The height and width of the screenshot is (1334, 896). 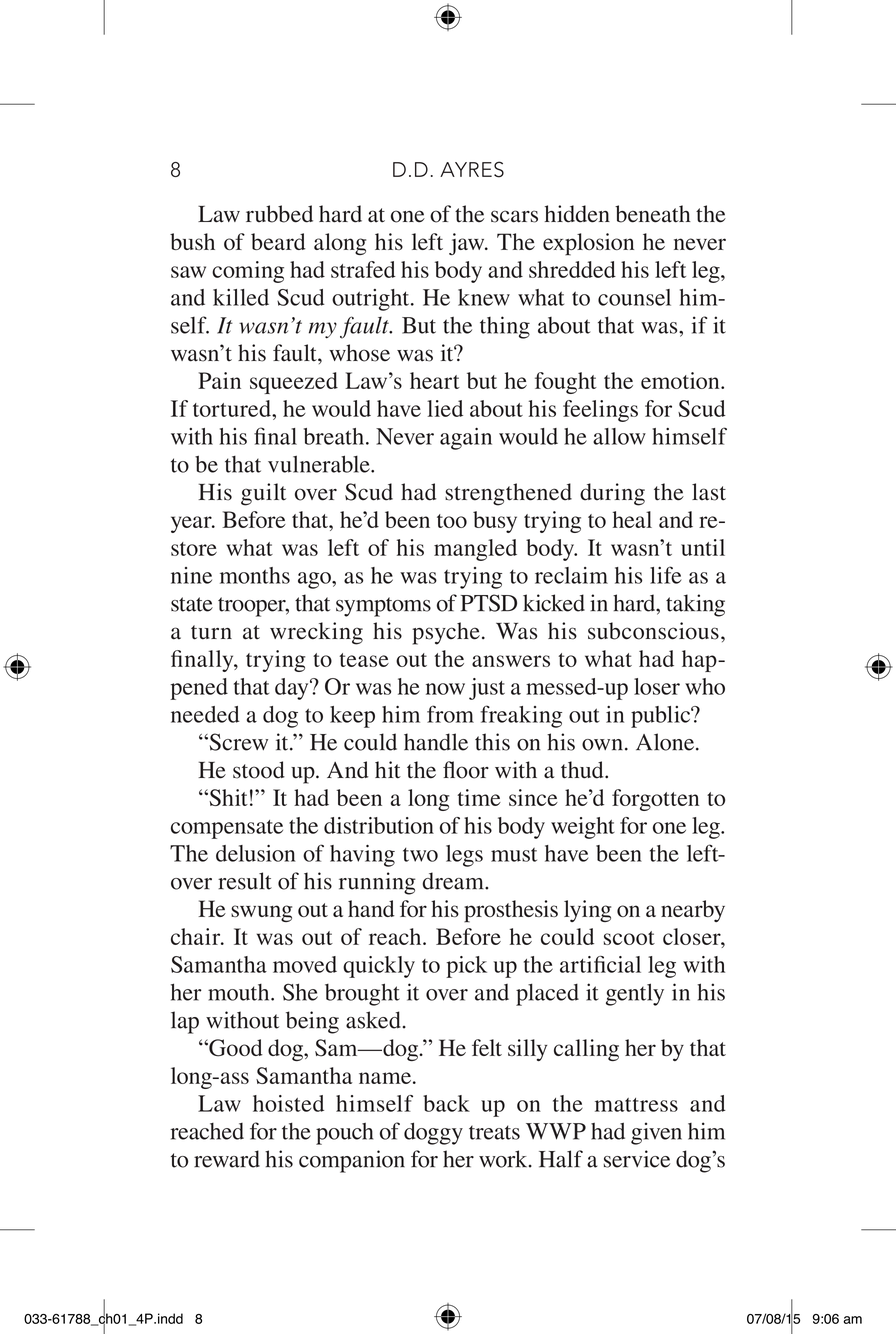 What do you see at coordinates (263, 494) in the screenshot?
I see `guilt` at bounding box center [263, 494].
